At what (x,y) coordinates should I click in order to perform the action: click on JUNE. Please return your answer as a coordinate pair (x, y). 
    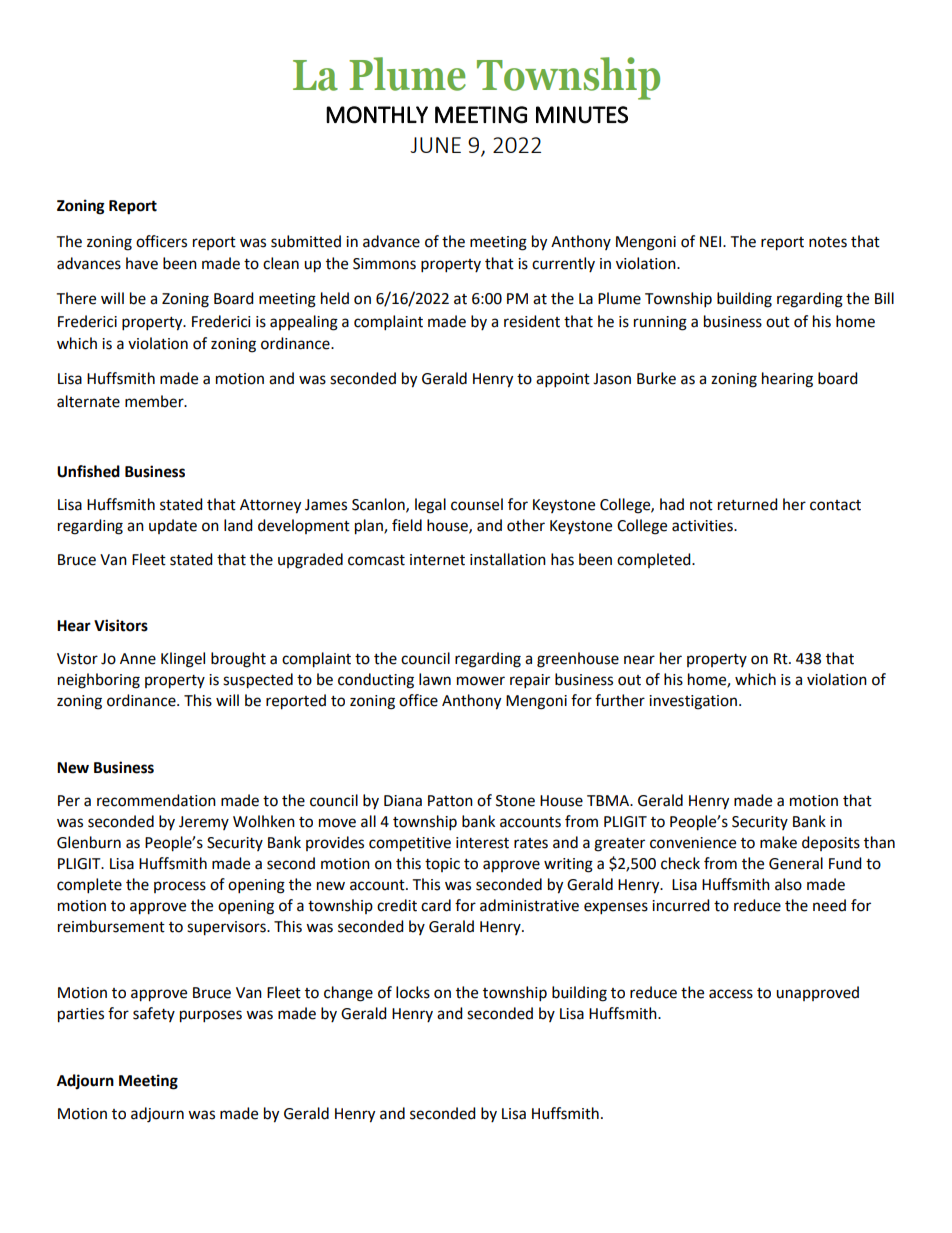
    Looking at the image, I should click on (435, 145).
